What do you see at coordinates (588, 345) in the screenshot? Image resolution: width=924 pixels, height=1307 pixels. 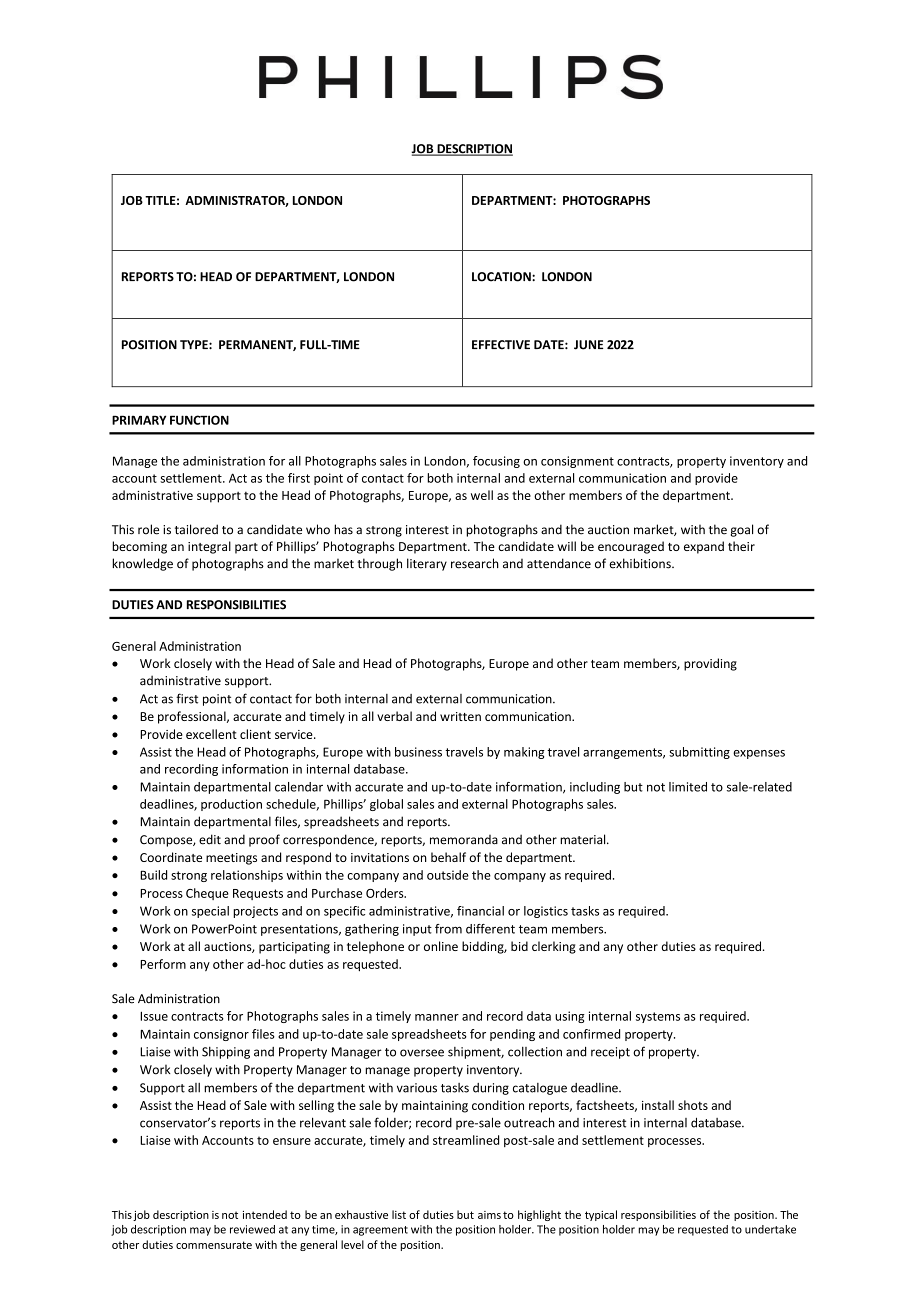 I see `JUNE` at bounding box center [588, 345].
